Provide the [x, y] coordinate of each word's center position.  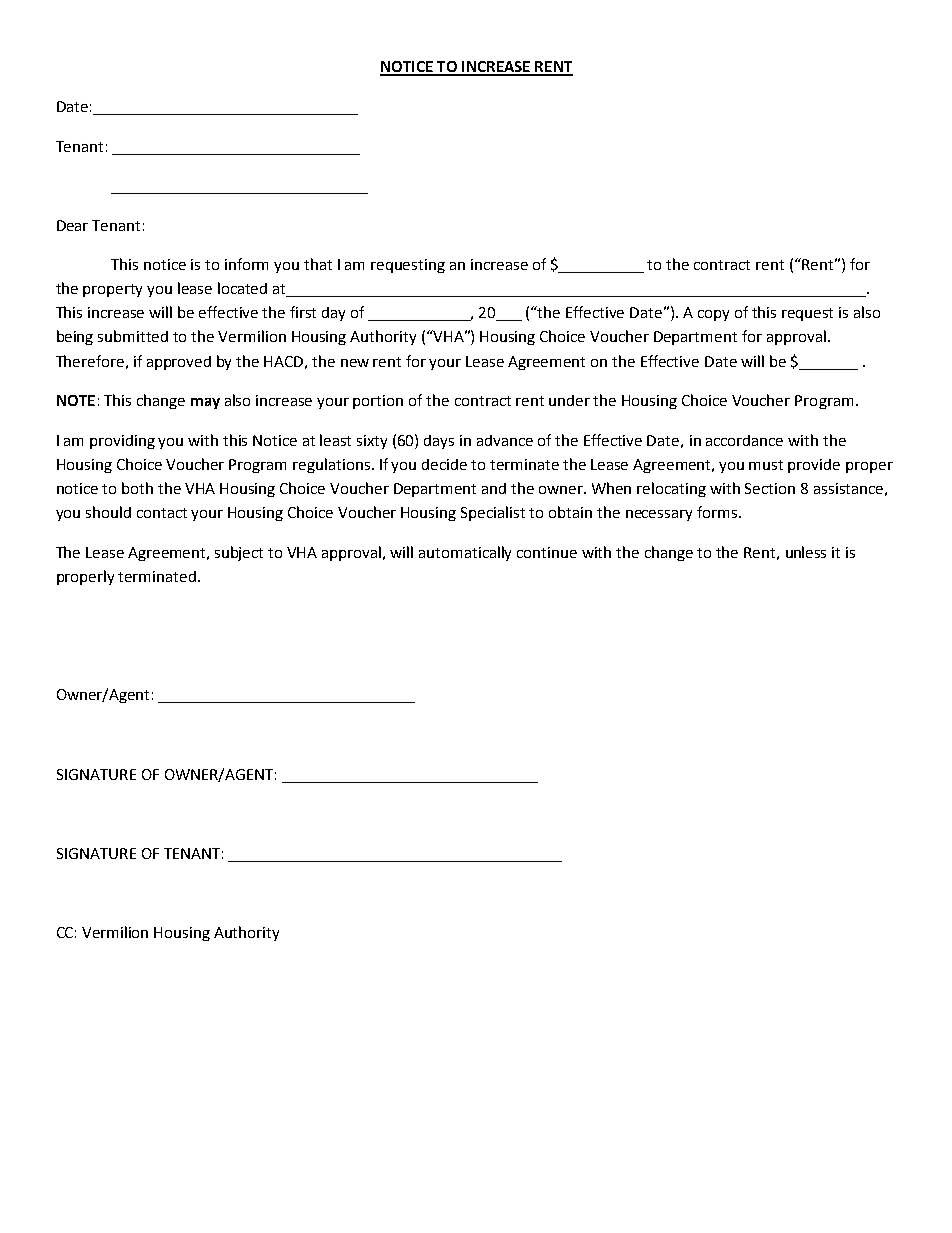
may [205, 403]
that [318, 264]
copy [713, 315]
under [569, 400]
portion [378, 402]
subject [239, 553]
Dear [72, 225]
